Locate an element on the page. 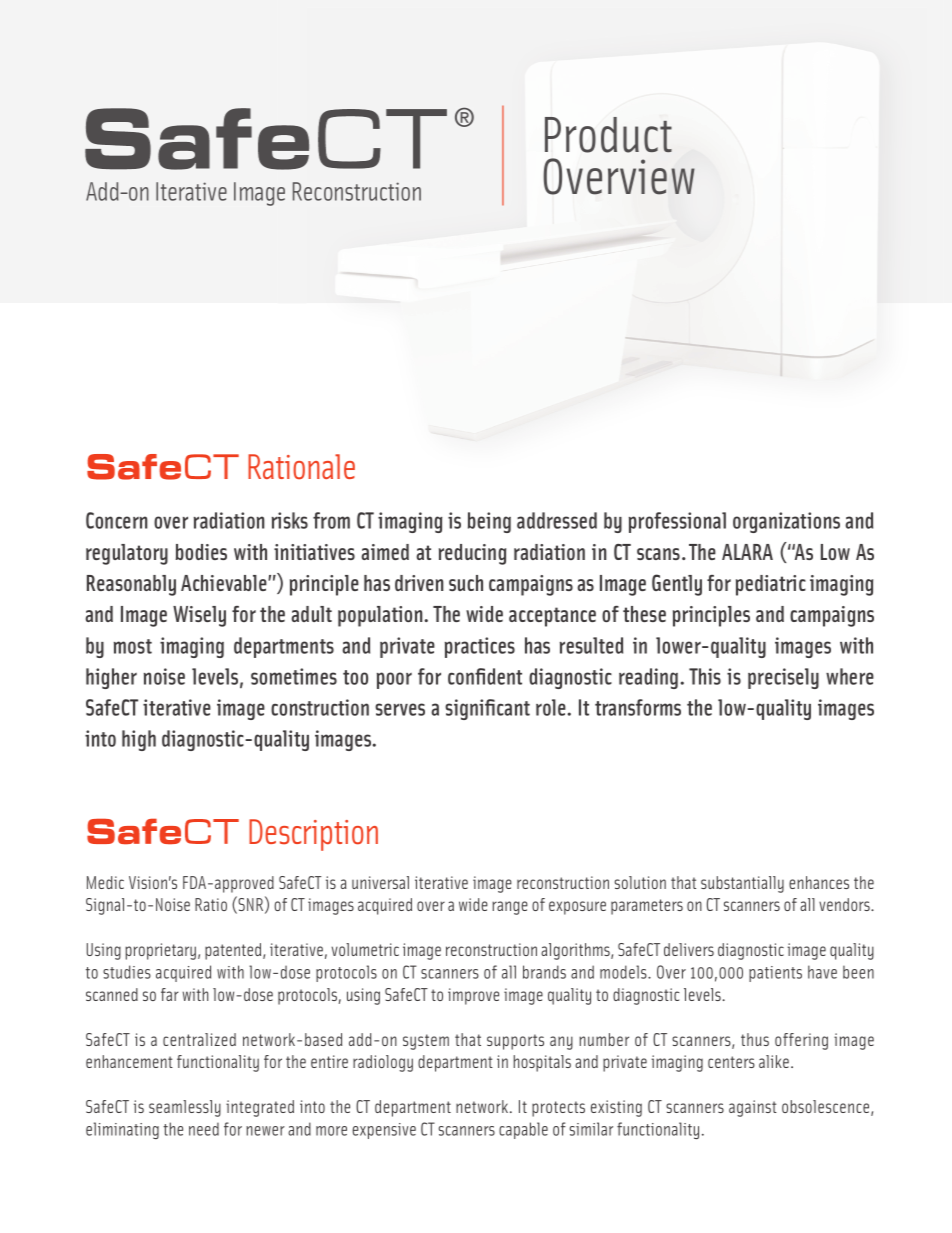 Image resolution: width=952 pixels, height=1233 pixels. precisely is located at coordinates (783, 678).
